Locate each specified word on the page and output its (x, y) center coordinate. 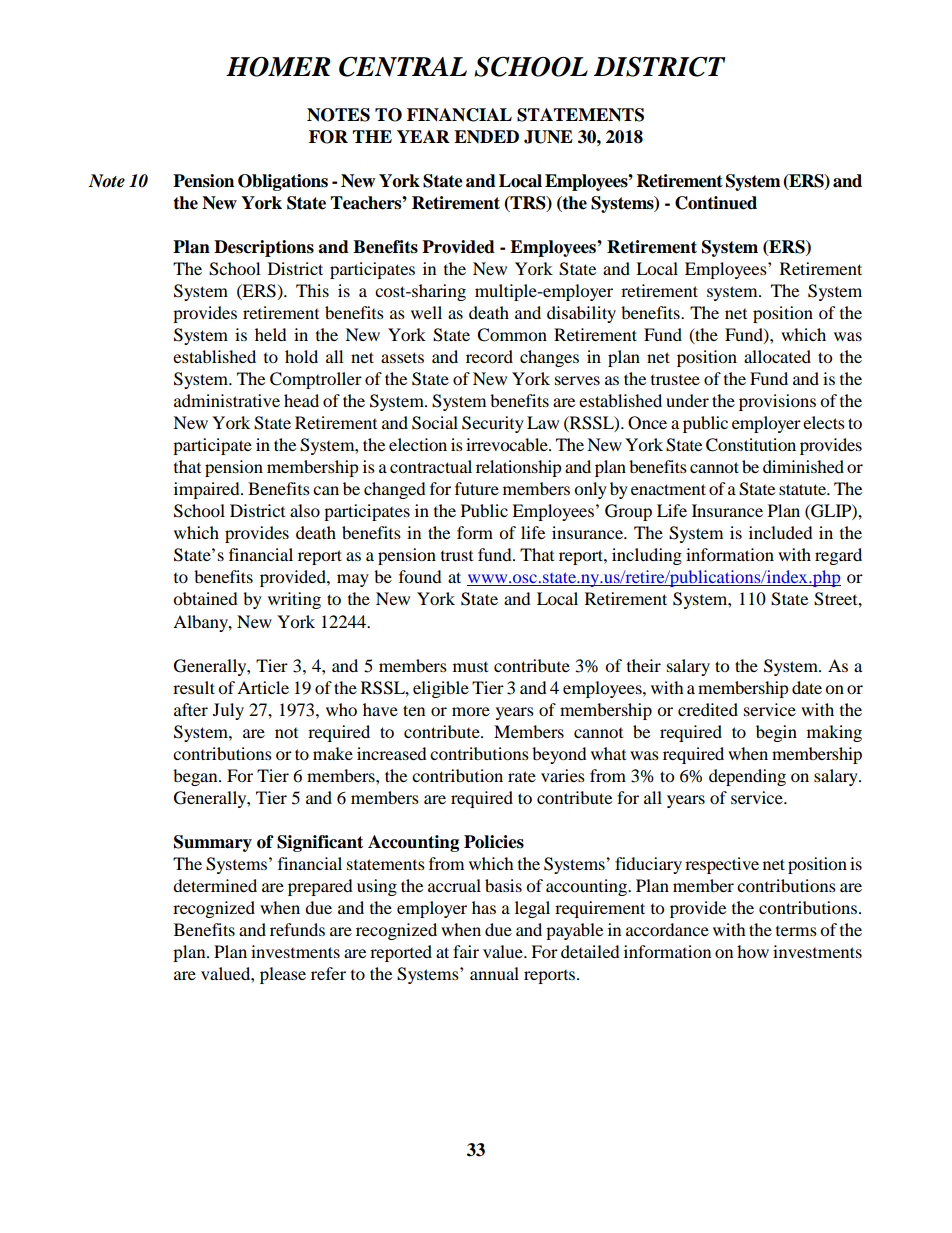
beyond (559, 755)
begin (776, 733)
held (271, 334)
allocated (777, 356)
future (477, 488)
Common (512, 335)
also (305, 510)
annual (494, 973)
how (753, 951)
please (283, 975)
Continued (716, 203)
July (228, 711)
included (781, 532)
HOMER (278, 67)
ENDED (486, 136)
